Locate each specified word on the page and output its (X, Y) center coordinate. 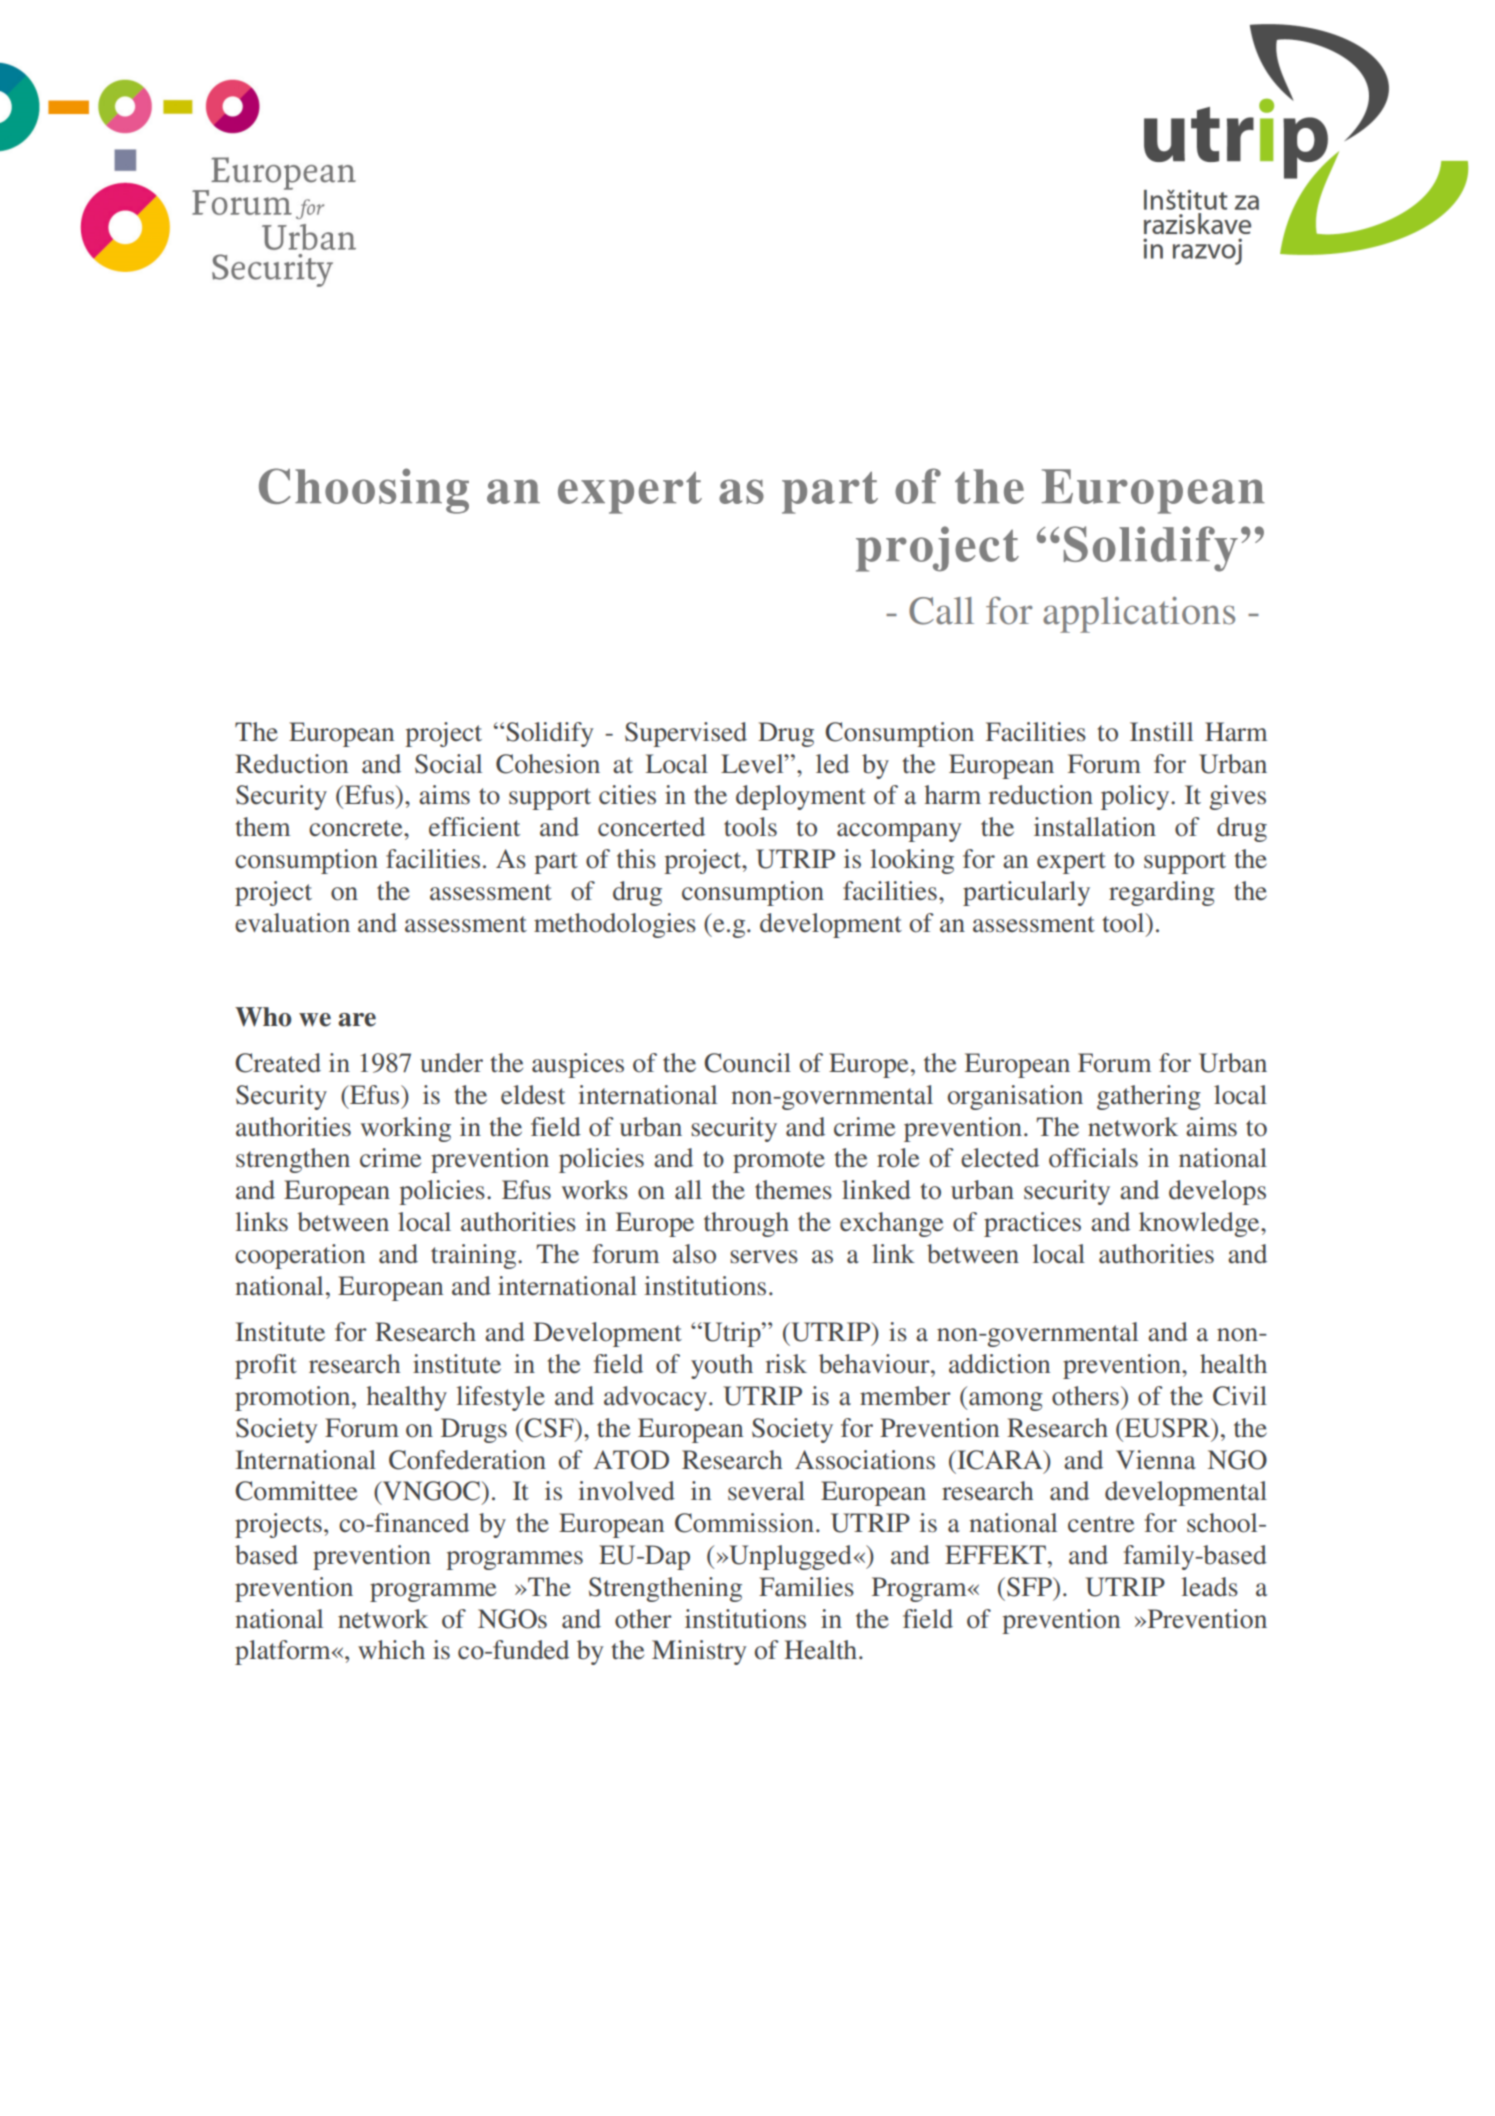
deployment (801, 797)
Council (747, 1063)
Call (941, 611)
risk (786, 1364)
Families (806, 1587)
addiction (999, 1364)
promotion (294, 1398)
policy (1136, 797)
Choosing (364, 491)
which (391, 1649)
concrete (357, 828)
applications (1139, 615)
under (451, 1063)
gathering (1149, 1097)
